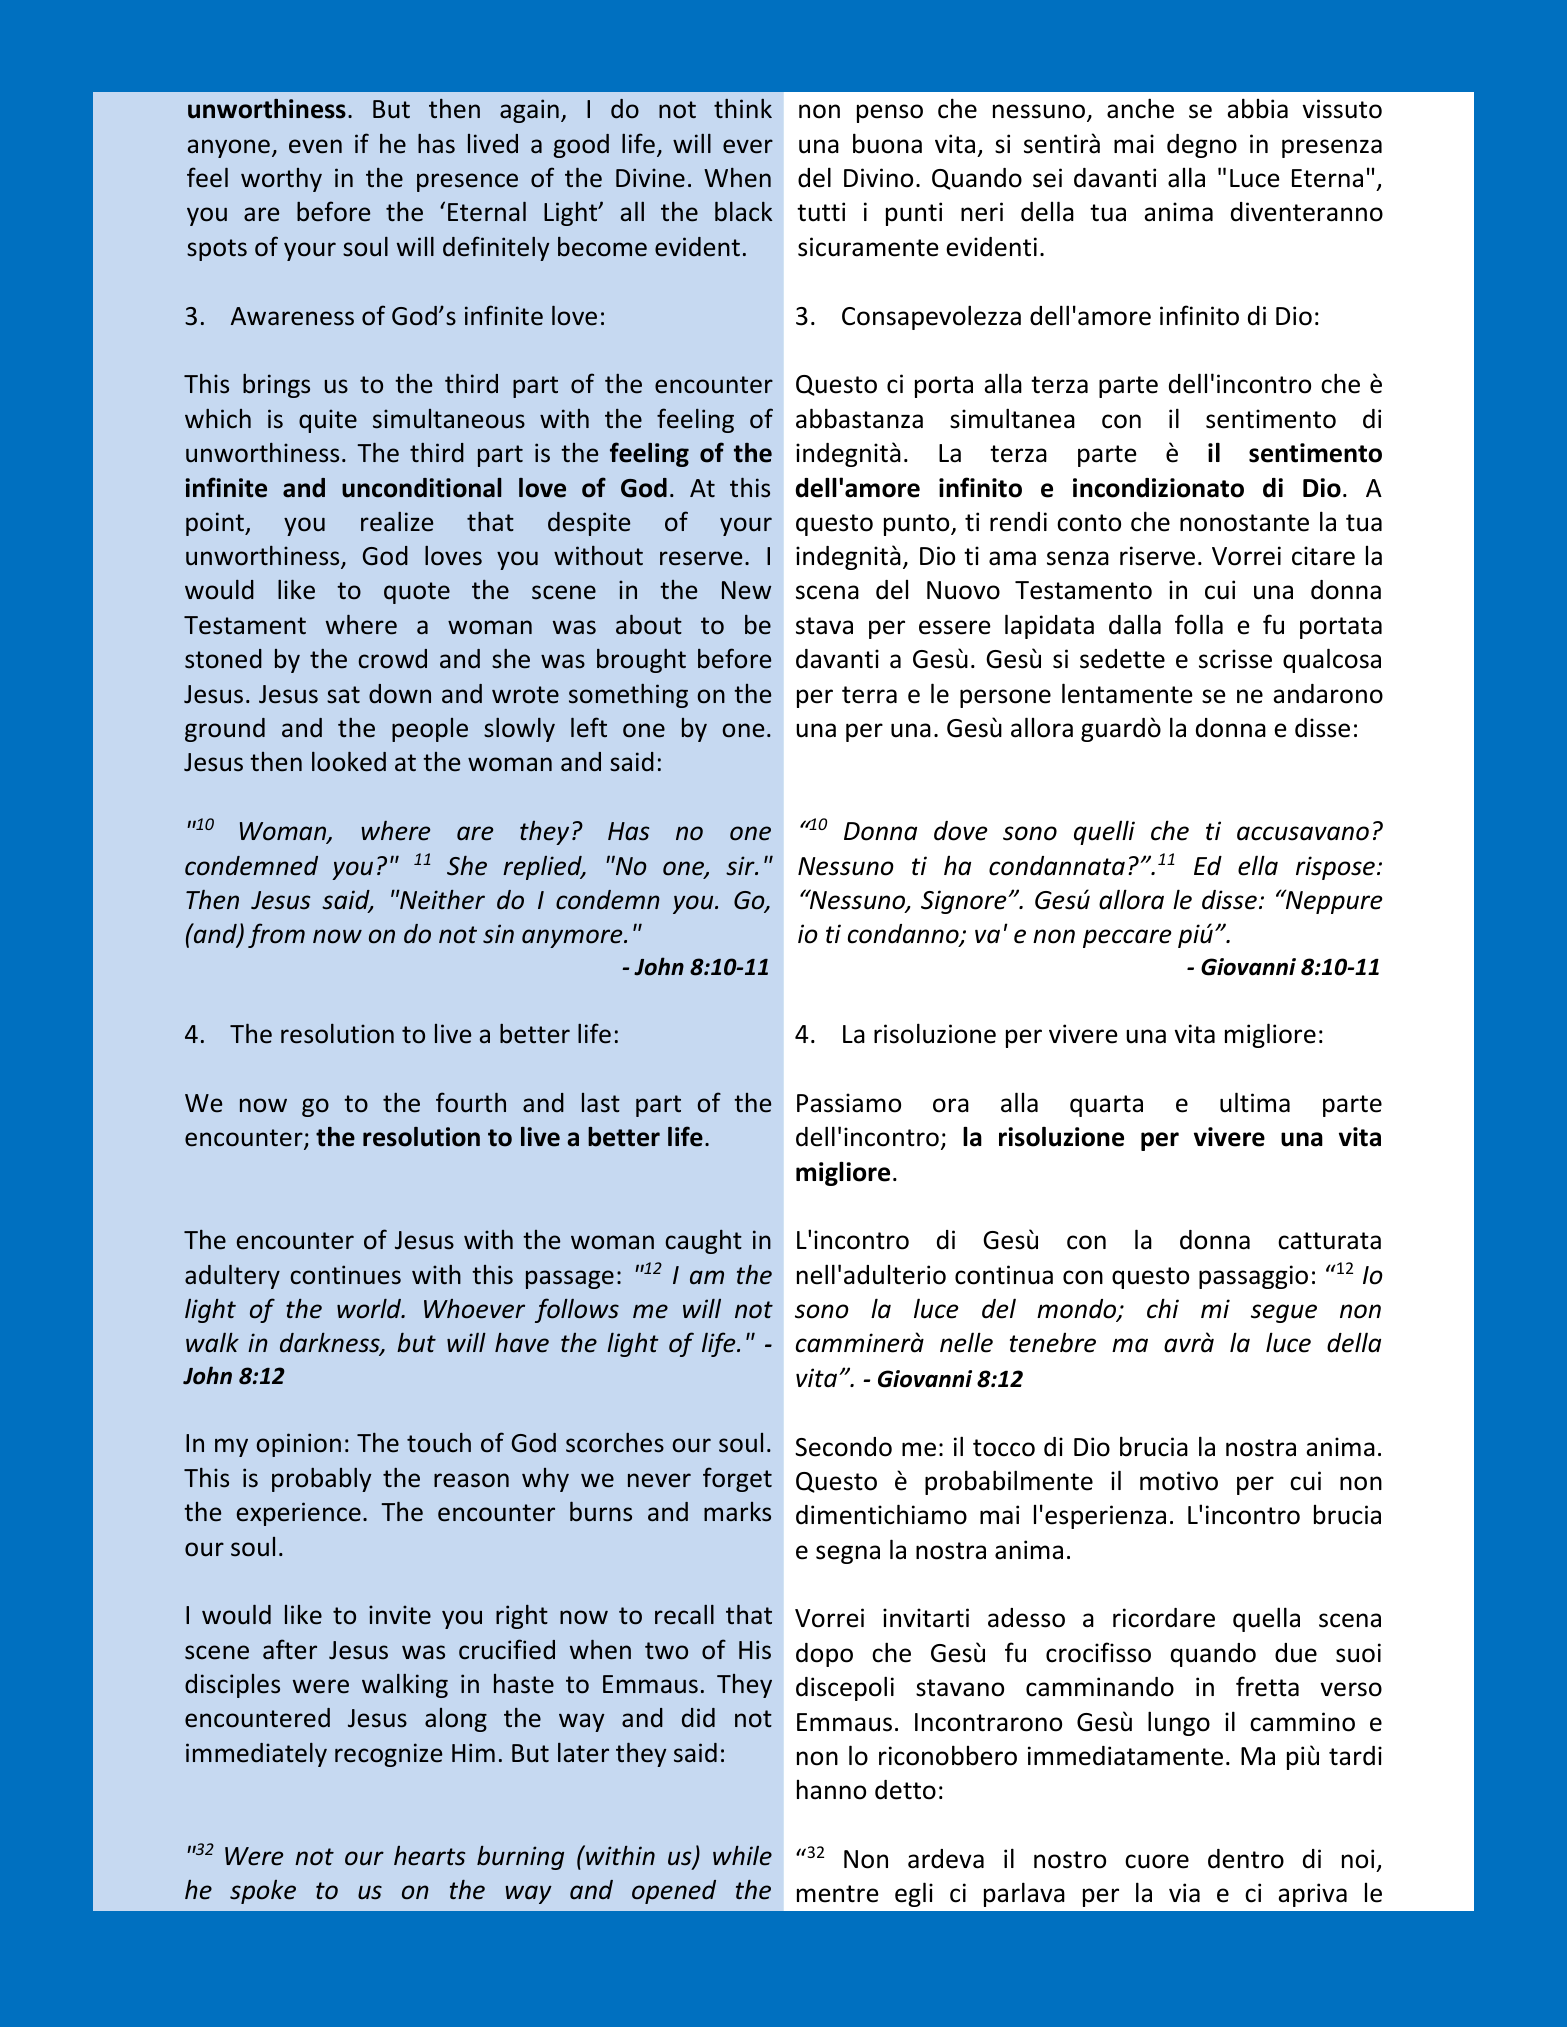  What do you see at coordinates (315, 146) in the screenshot?
I see `even` at bounding box center [315, 146].
